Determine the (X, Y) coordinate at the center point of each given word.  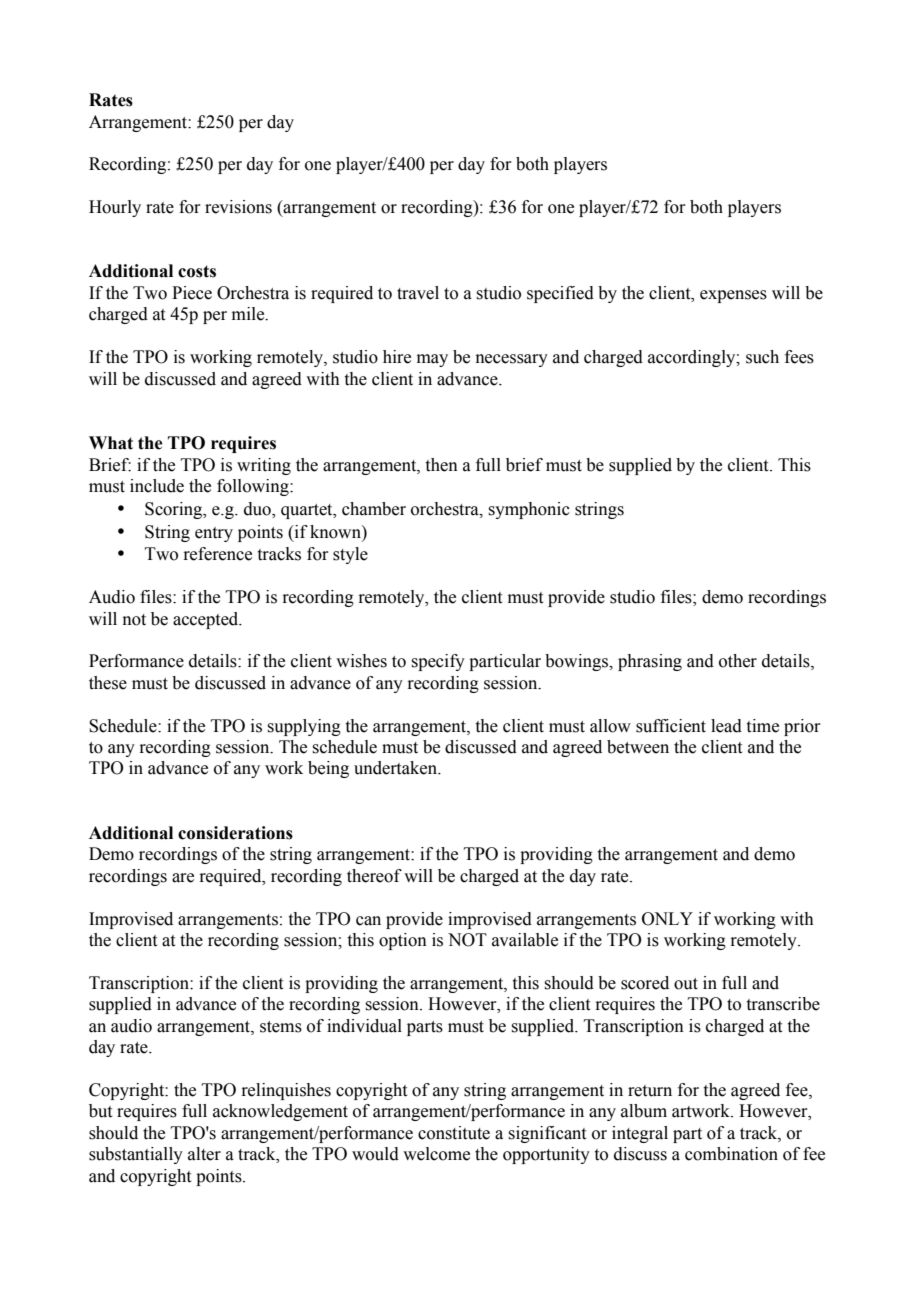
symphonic (529, 510)
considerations (235, 833)
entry (214, 534)
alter (204, 1154)
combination (731, 1154)
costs (197, 271)
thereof (374, 876)
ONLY (667, 919)
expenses (733, 296)
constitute (454, 1133)
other (738, 661)
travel (418, 293)
